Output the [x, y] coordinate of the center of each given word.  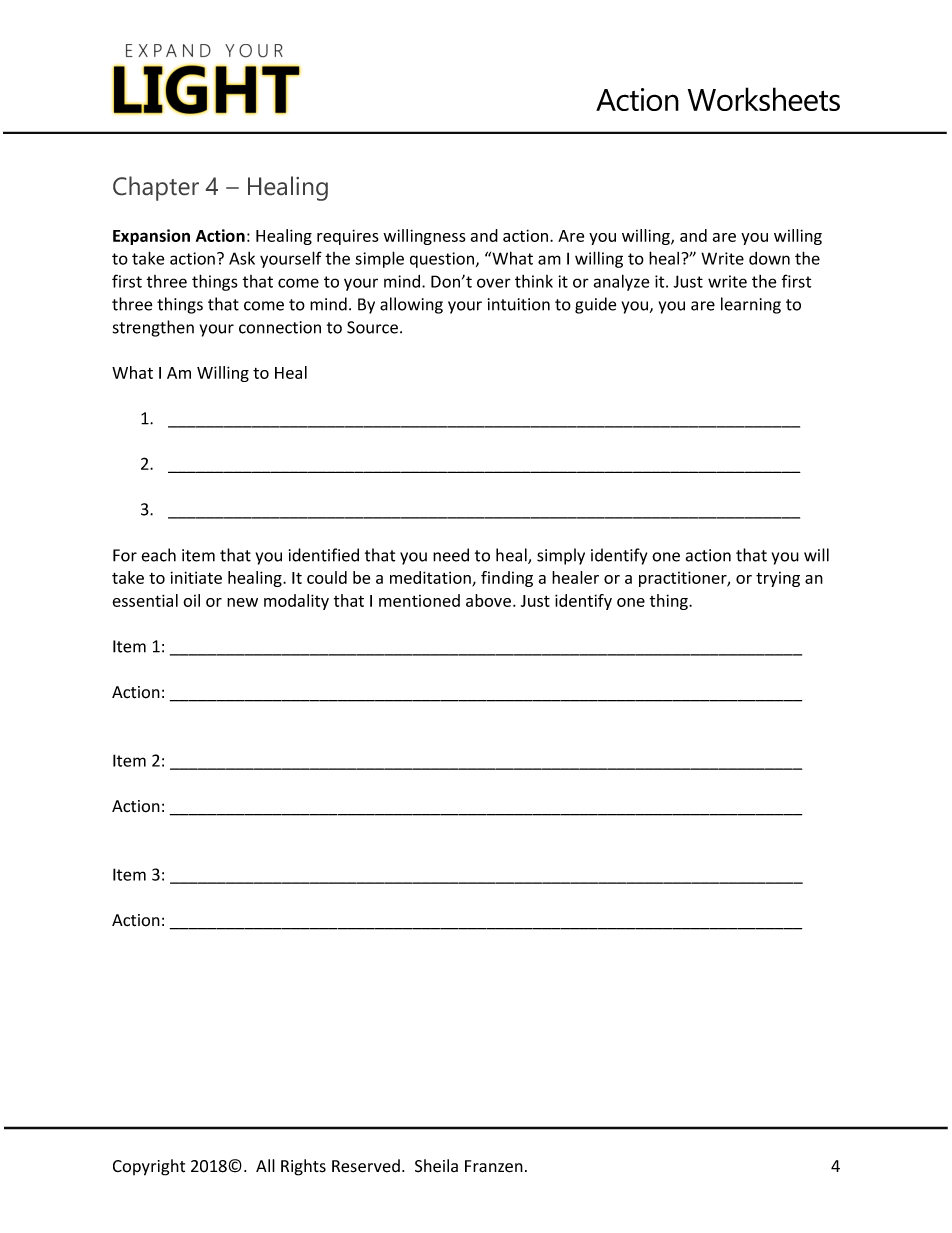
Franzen [494, 1166]
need [451, 555]
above [490, 600]
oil [191, 600]
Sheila [436, 1166]
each [159, 555]
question [443, 260]
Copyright [149, 1167]
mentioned [419, 600]
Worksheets [764, 99]
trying [778, 579]
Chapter [156, 188]
